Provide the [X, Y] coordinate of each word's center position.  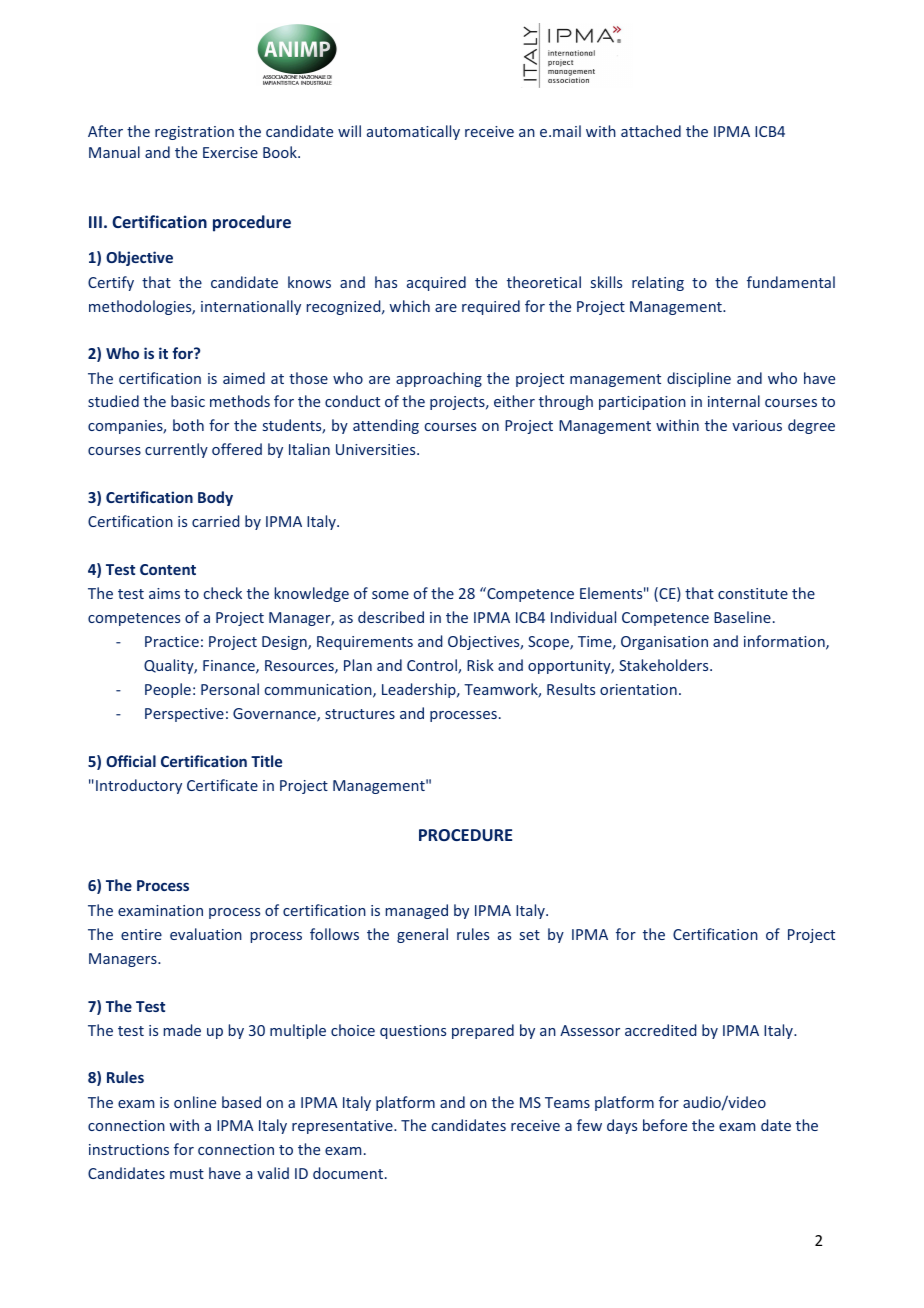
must [187, 1174]
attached [651, 131]
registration [194, 133]
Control [433, 666]
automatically [413, 132]
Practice [172, 641]
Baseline [742, 617]
